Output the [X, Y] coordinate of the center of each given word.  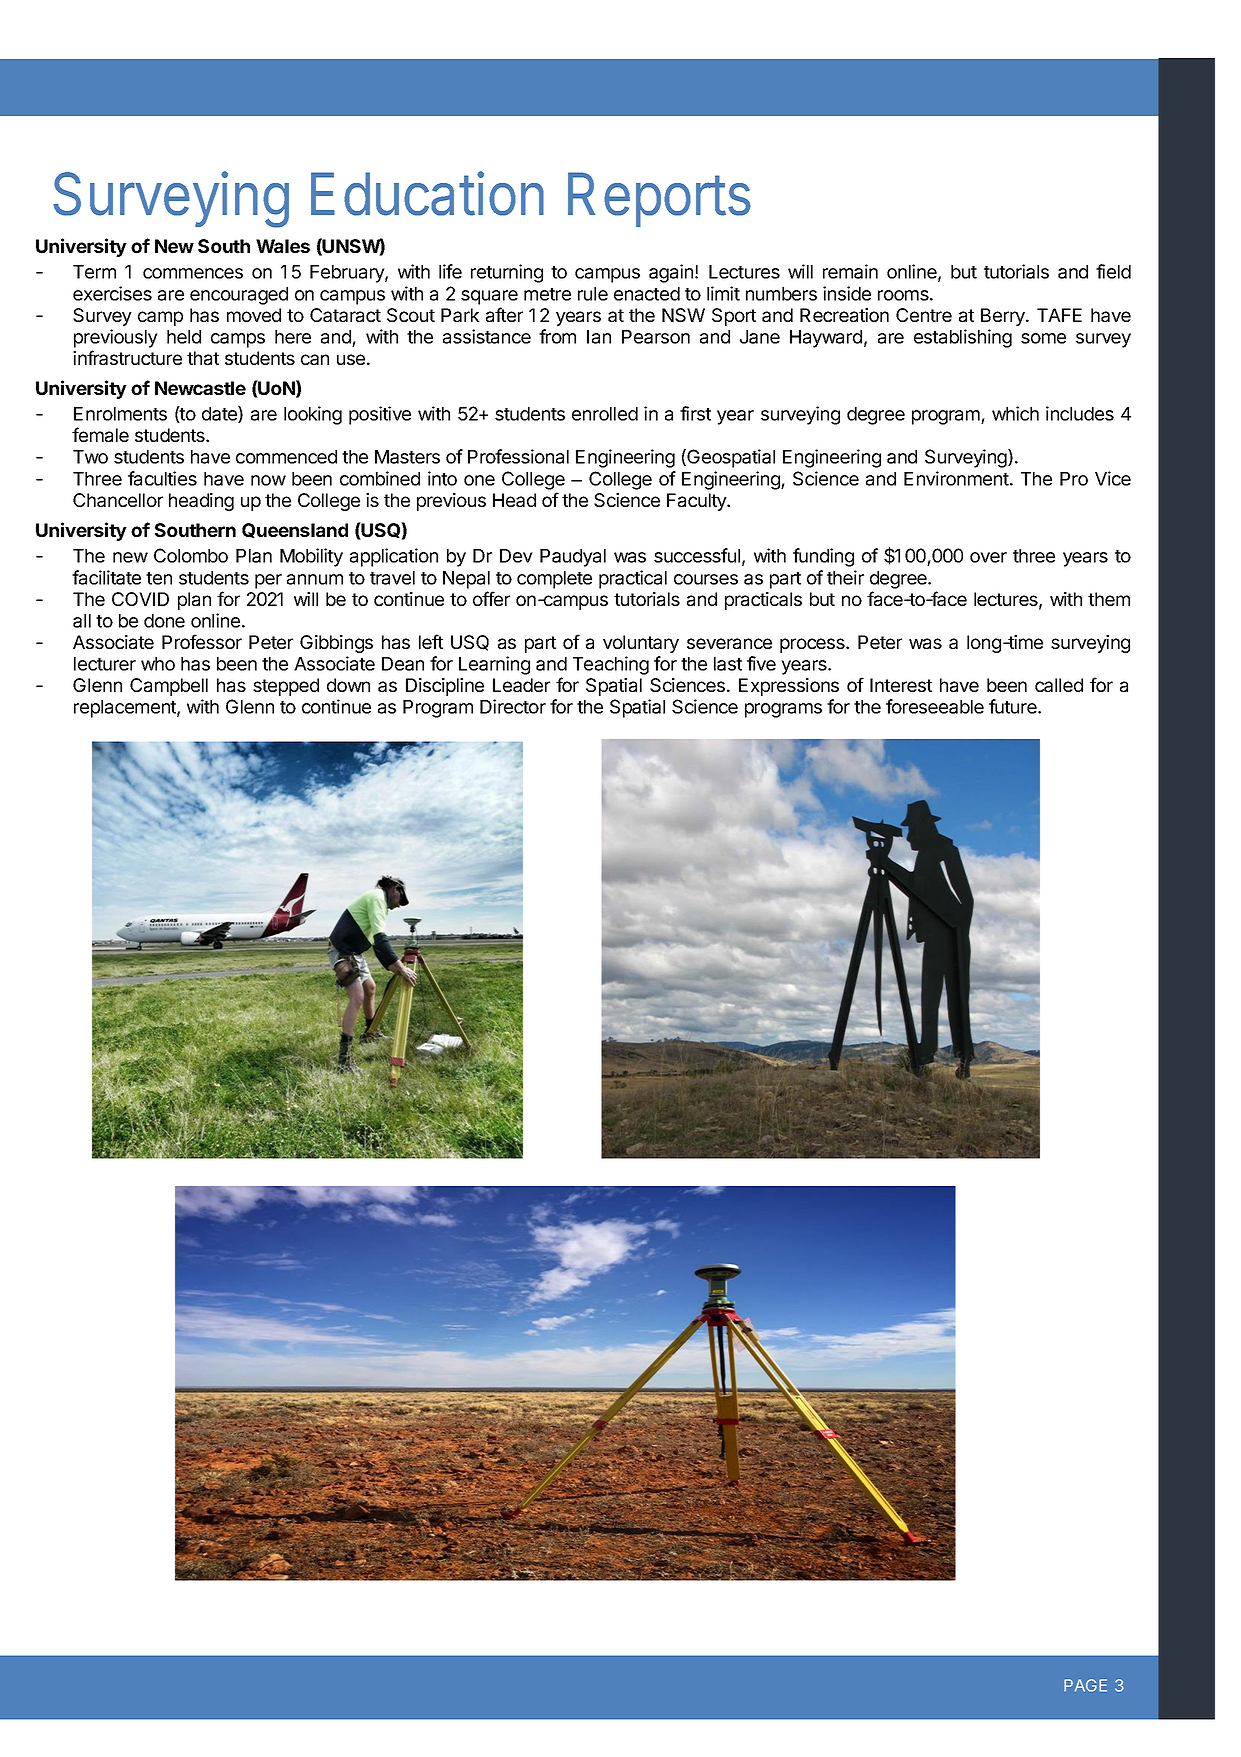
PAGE [1085, 1685]
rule [593, 294]
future [1014, 706]
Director [513, 706]
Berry [1004, 317]
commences [193, 273]
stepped [286, 687]
